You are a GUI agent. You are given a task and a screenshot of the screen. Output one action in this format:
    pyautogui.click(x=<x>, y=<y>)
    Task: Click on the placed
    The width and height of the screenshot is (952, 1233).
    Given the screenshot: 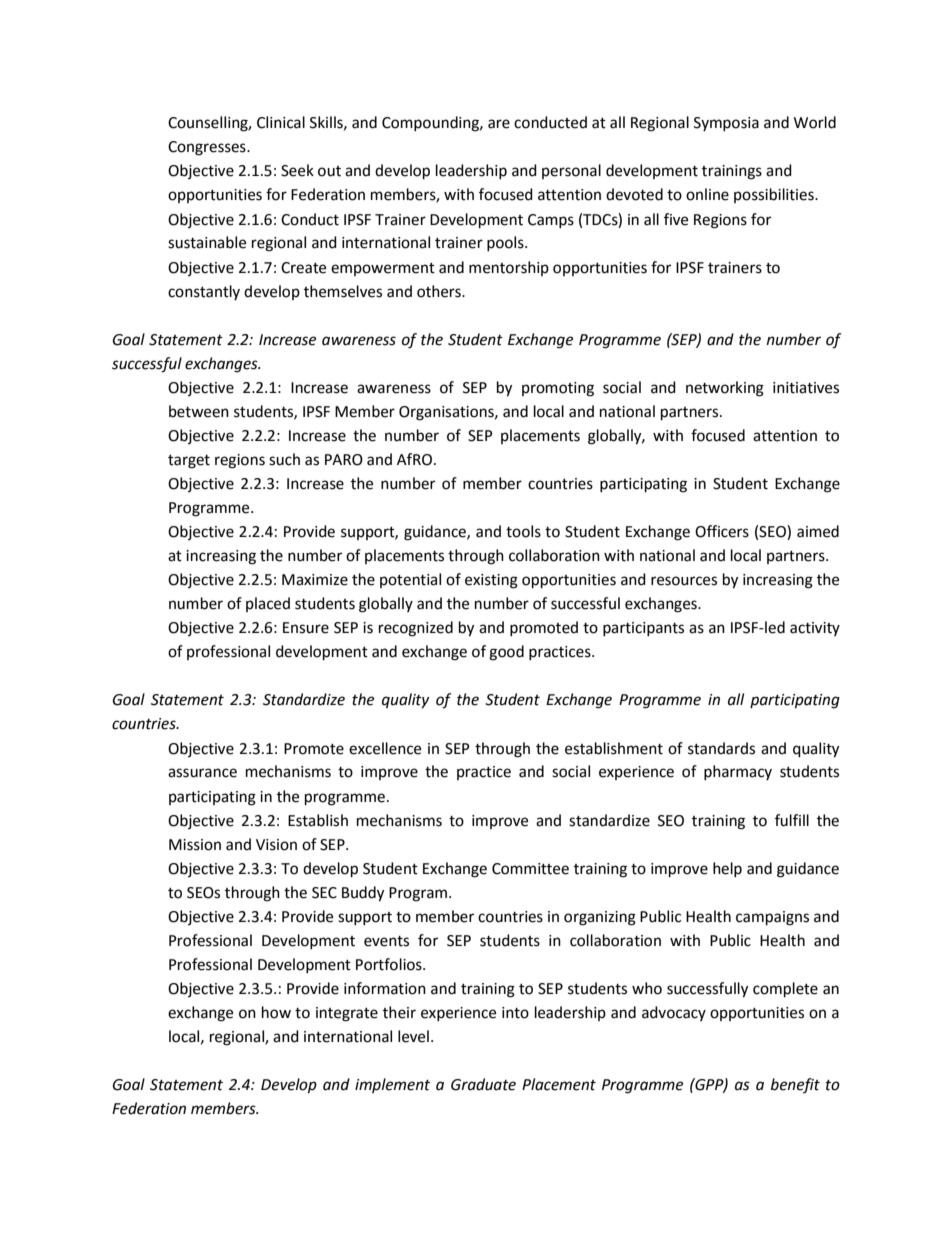 What is the action you would take?
    pyautogui.click(x=268, y=604)
